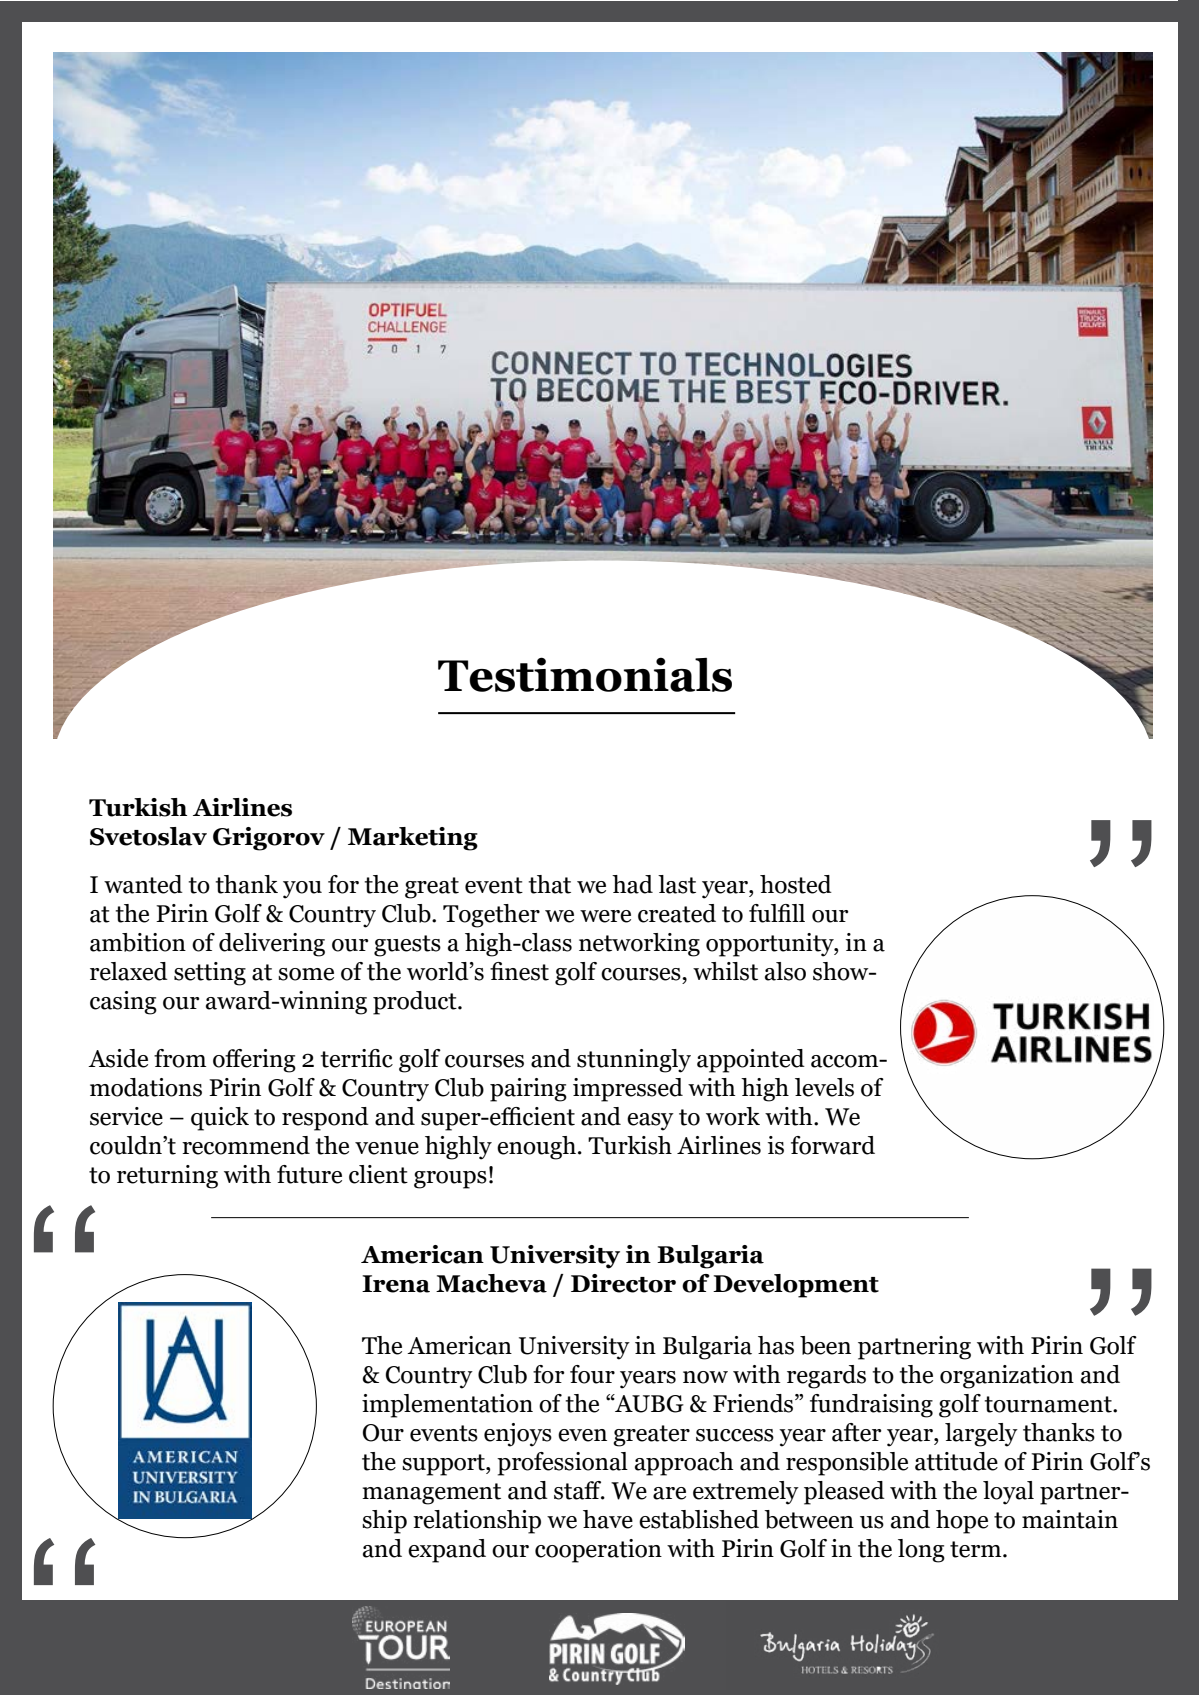  Describe the element at coordinates (519, 971) in the page. I see `finest` at that location.
